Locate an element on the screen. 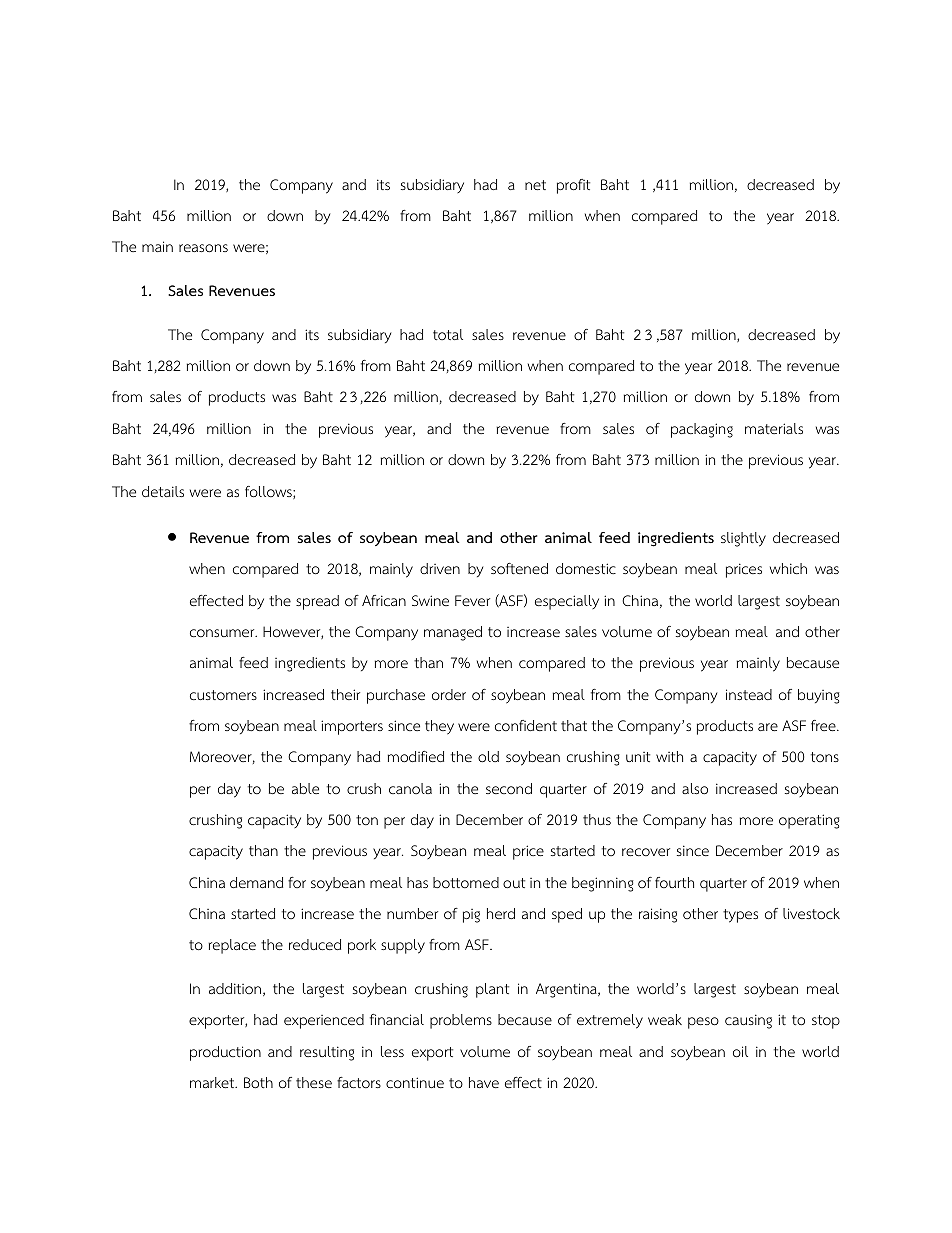  have is located at coordinates (484, 1082).
